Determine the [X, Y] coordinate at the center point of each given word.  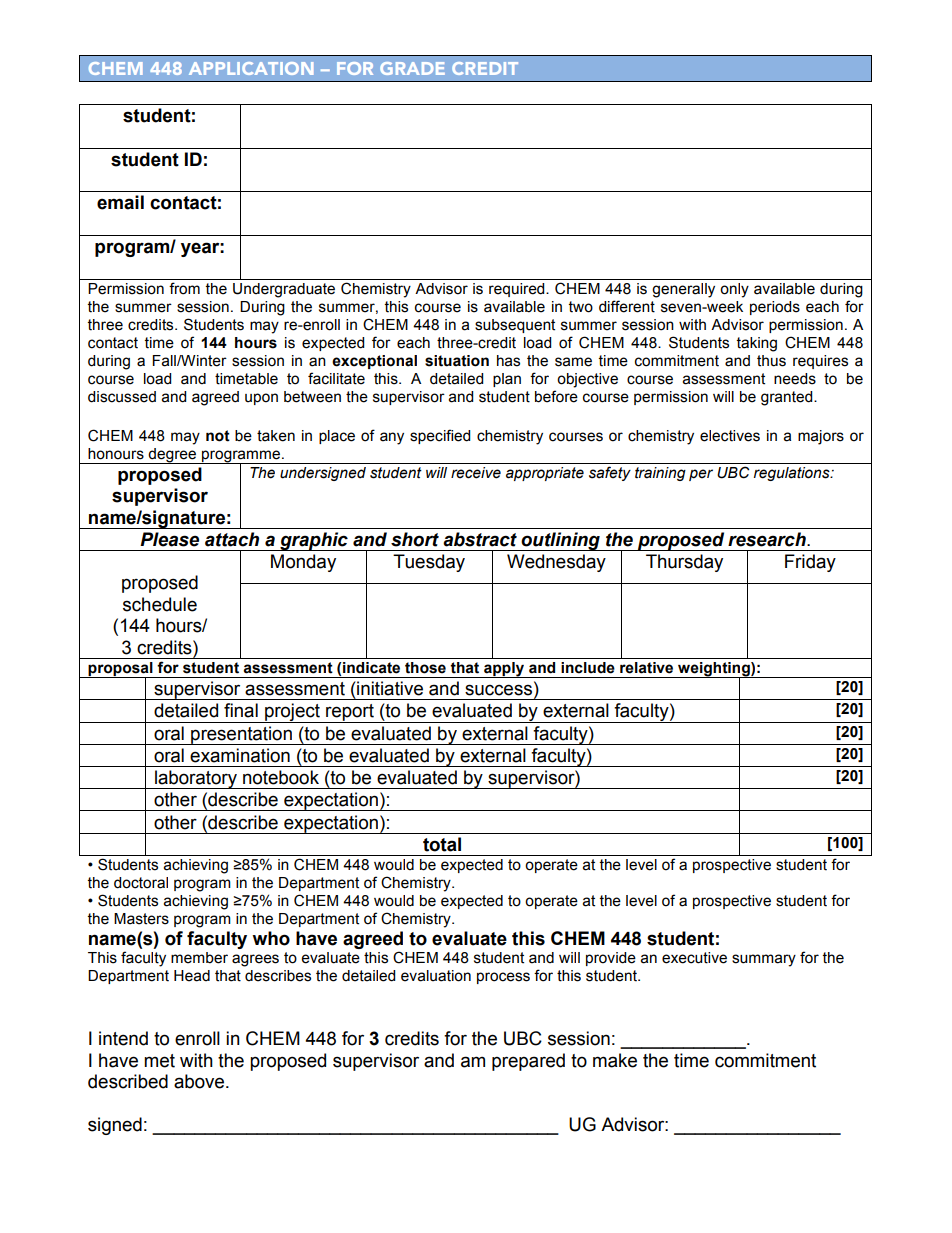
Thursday [684, 563]
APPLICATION [251, 68]
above [200, 1081]
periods [775, 308]
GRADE [412, 68]
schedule [160, 604]
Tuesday [429, 563]
